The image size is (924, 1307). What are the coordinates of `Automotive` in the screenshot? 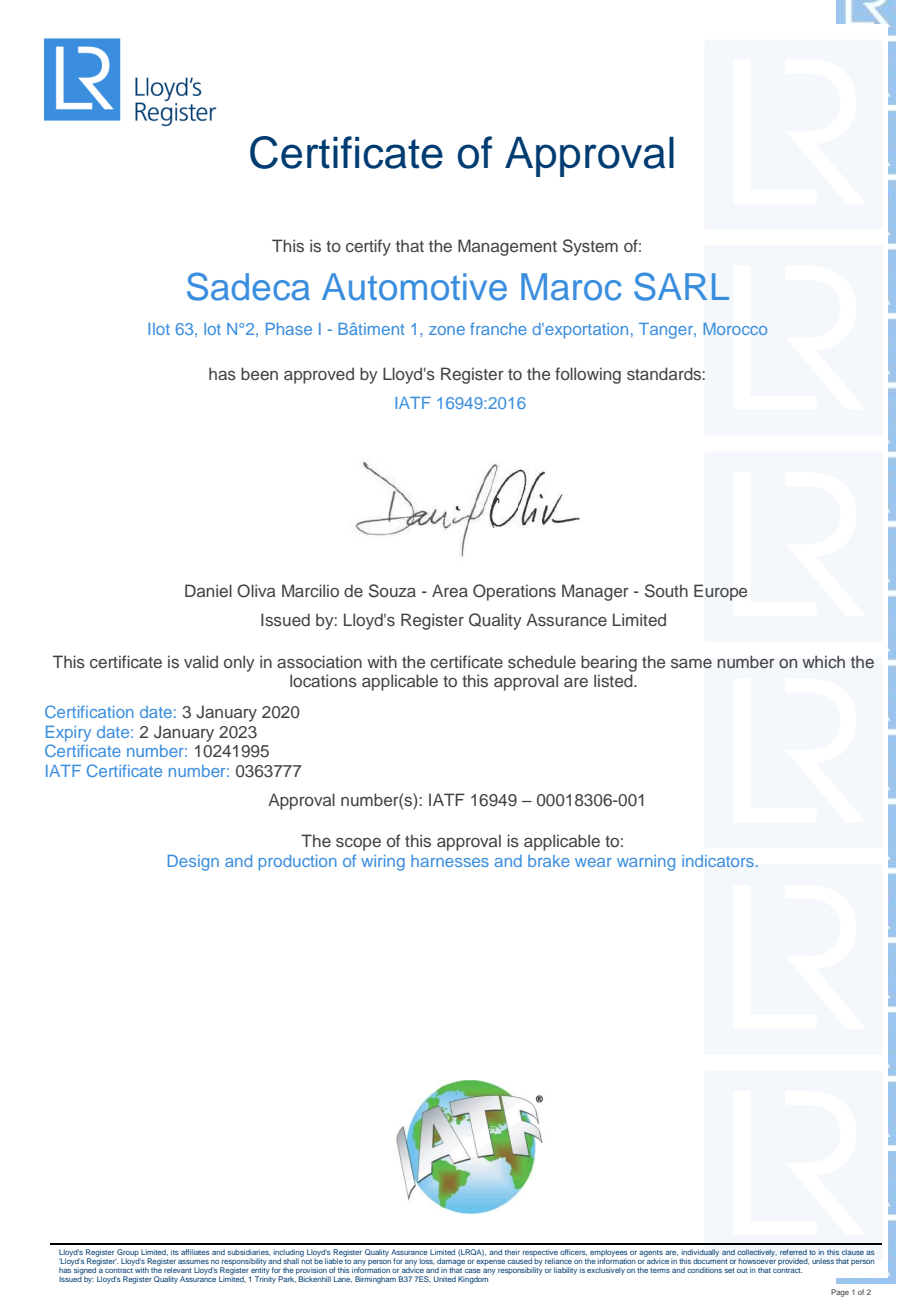 It's located at (414, 287).
